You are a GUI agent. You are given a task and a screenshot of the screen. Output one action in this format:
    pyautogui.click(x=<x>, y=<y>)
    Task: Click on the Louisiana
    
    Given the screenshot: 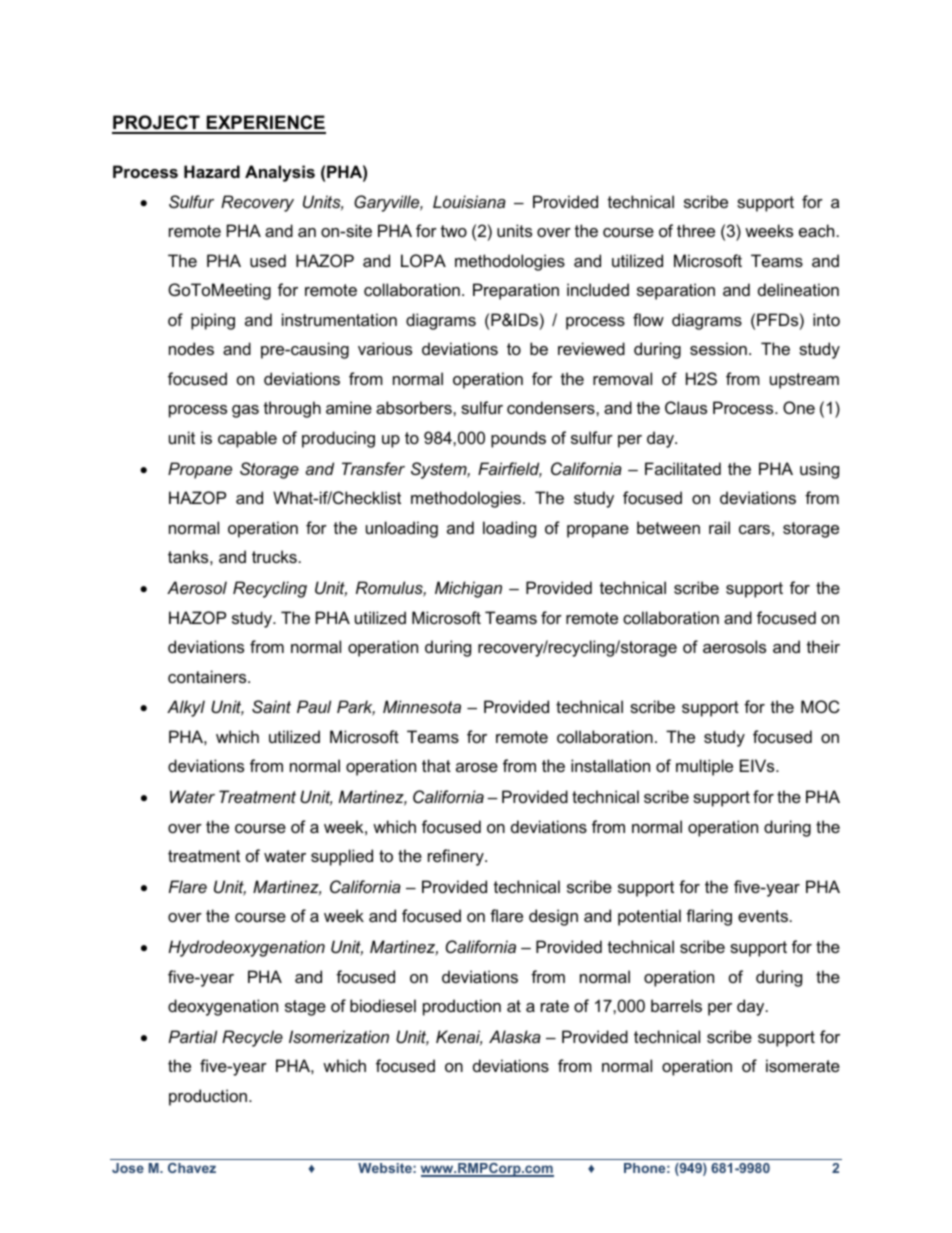 What is the action you would take?
    pyautogui.click(x=469, y=201)
